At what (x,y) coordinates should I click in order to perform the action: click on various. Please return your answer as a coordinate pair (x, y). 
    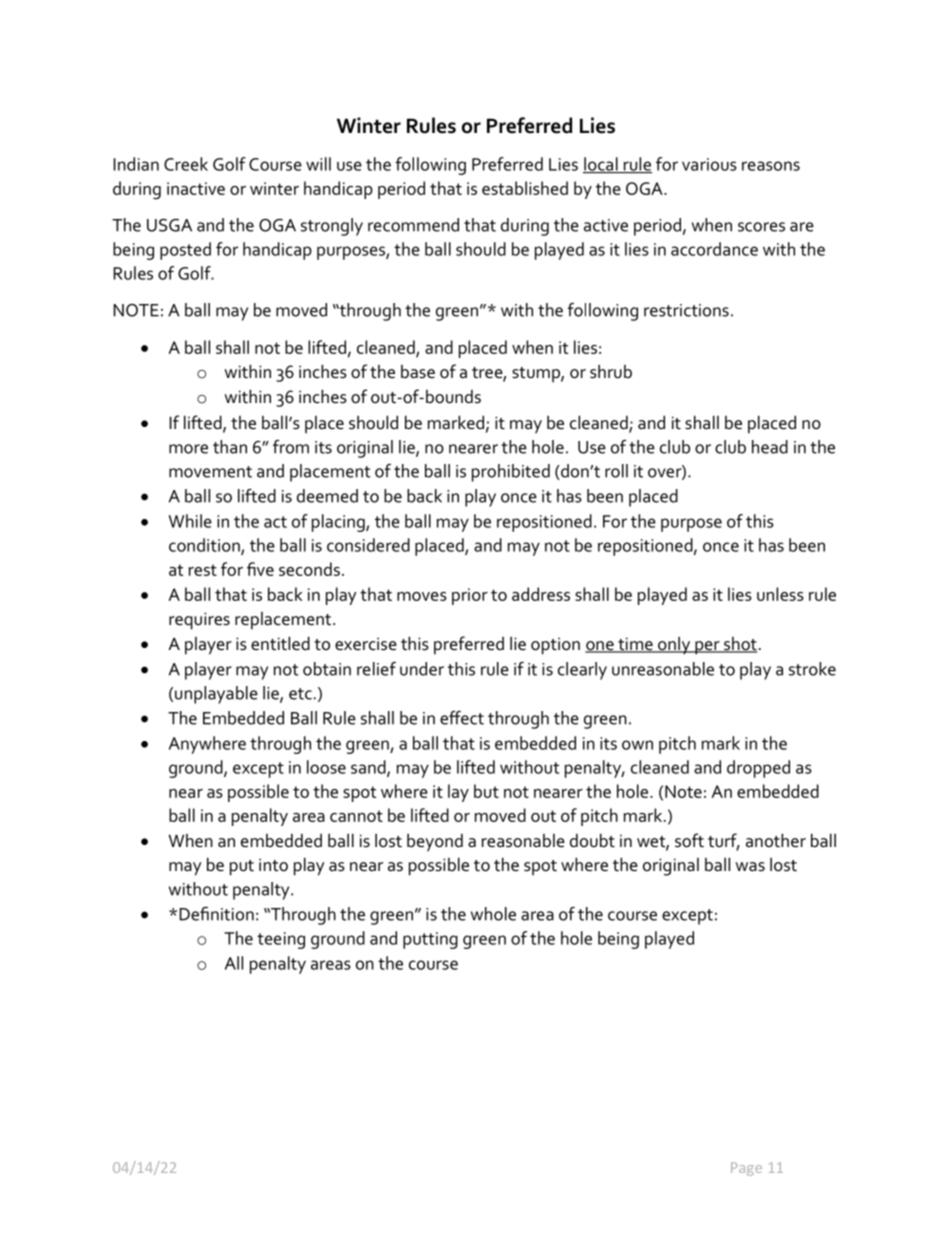
    Looking at the image, I should click on (709, 164).
